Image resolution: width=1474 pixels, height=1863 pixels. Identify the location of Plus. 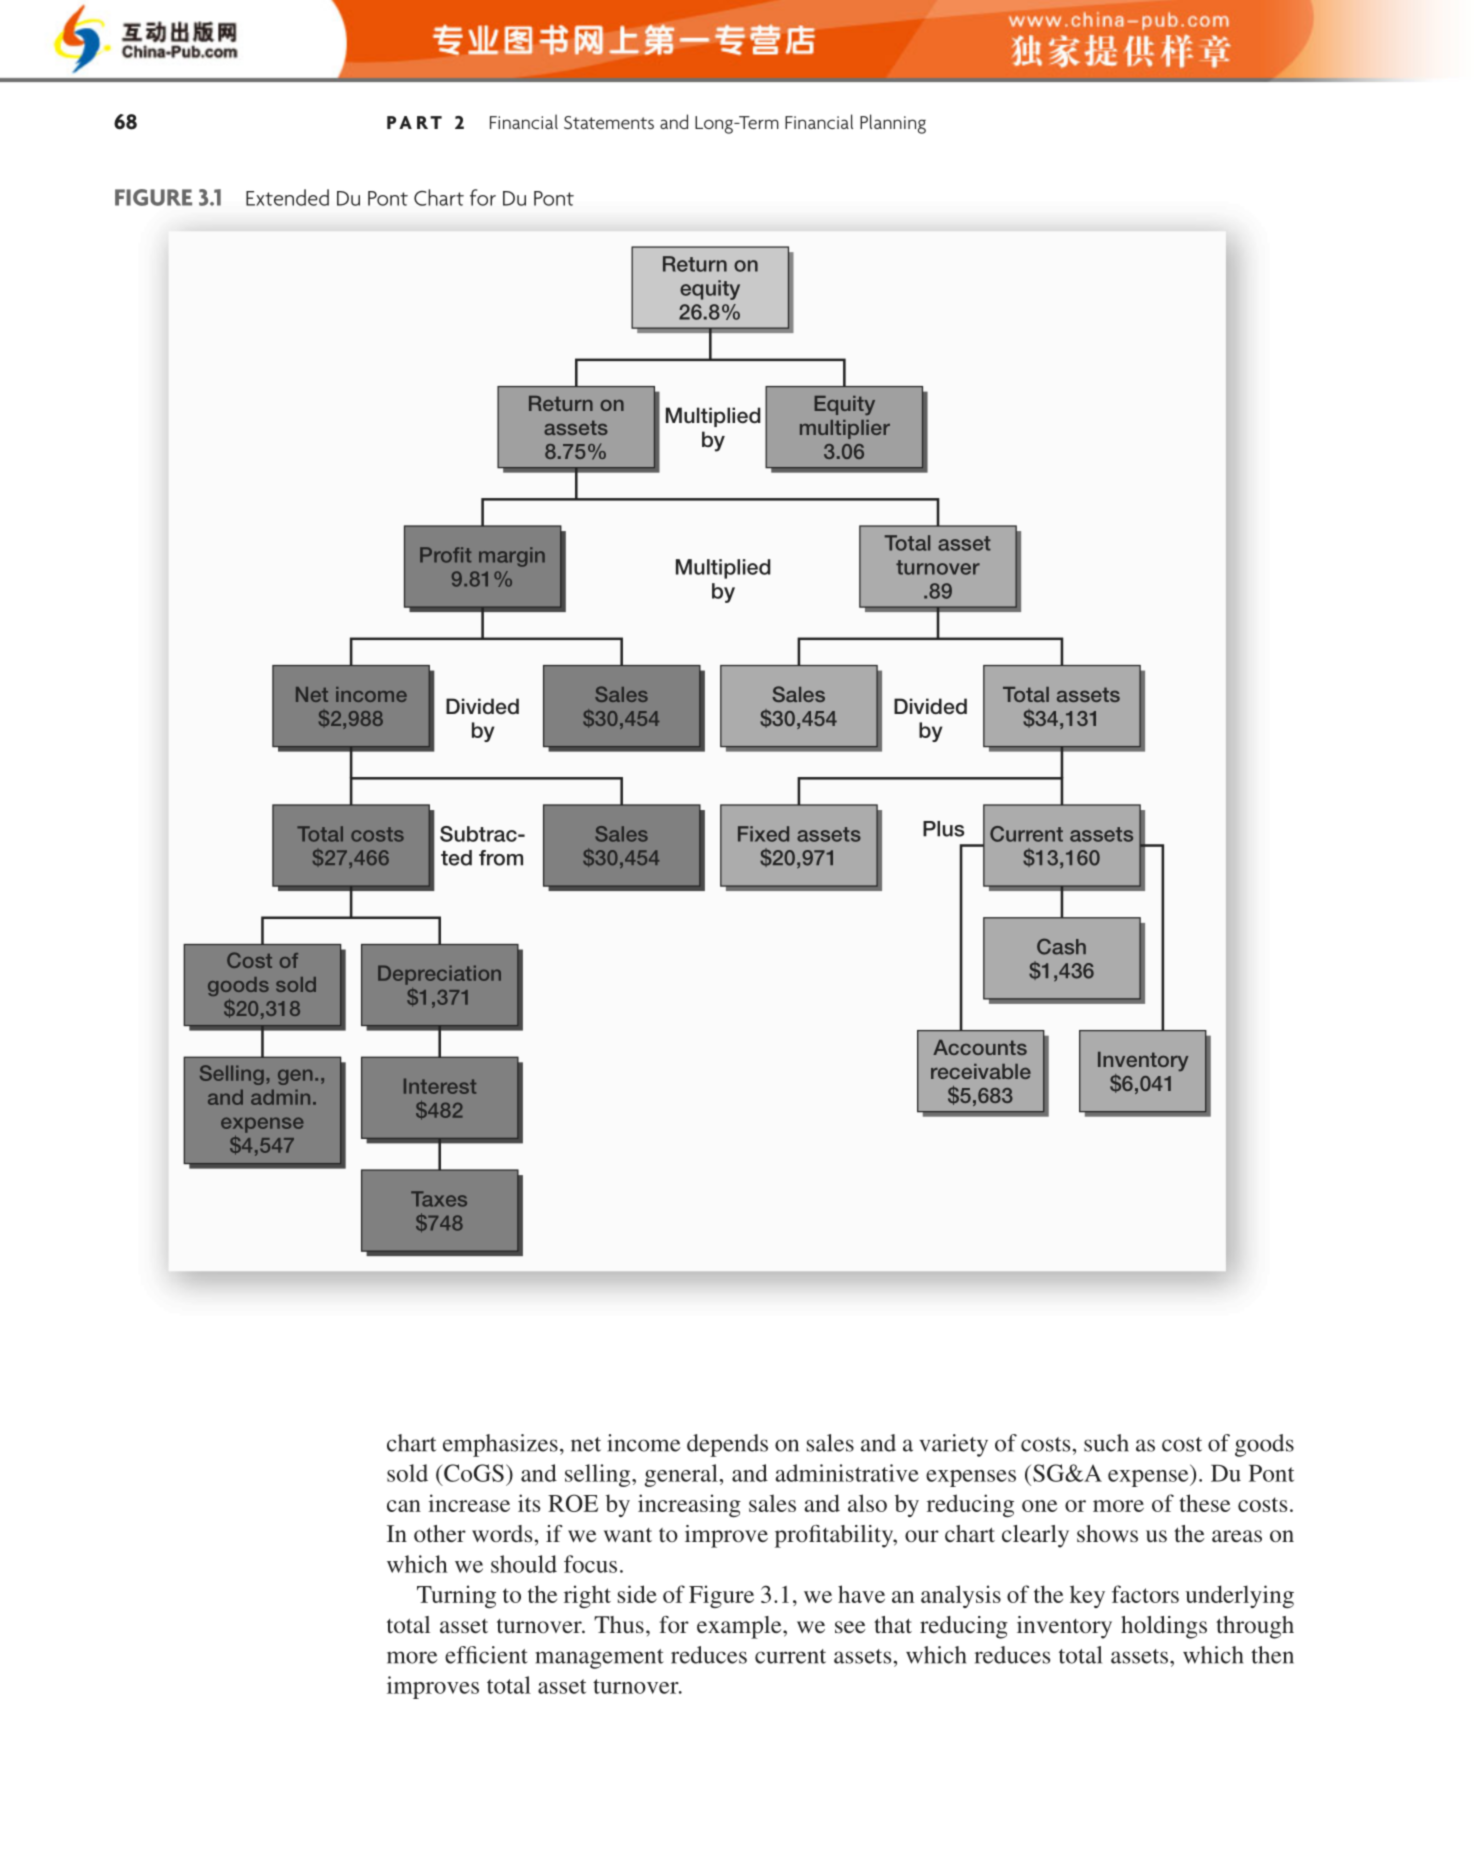
(943, 829).
